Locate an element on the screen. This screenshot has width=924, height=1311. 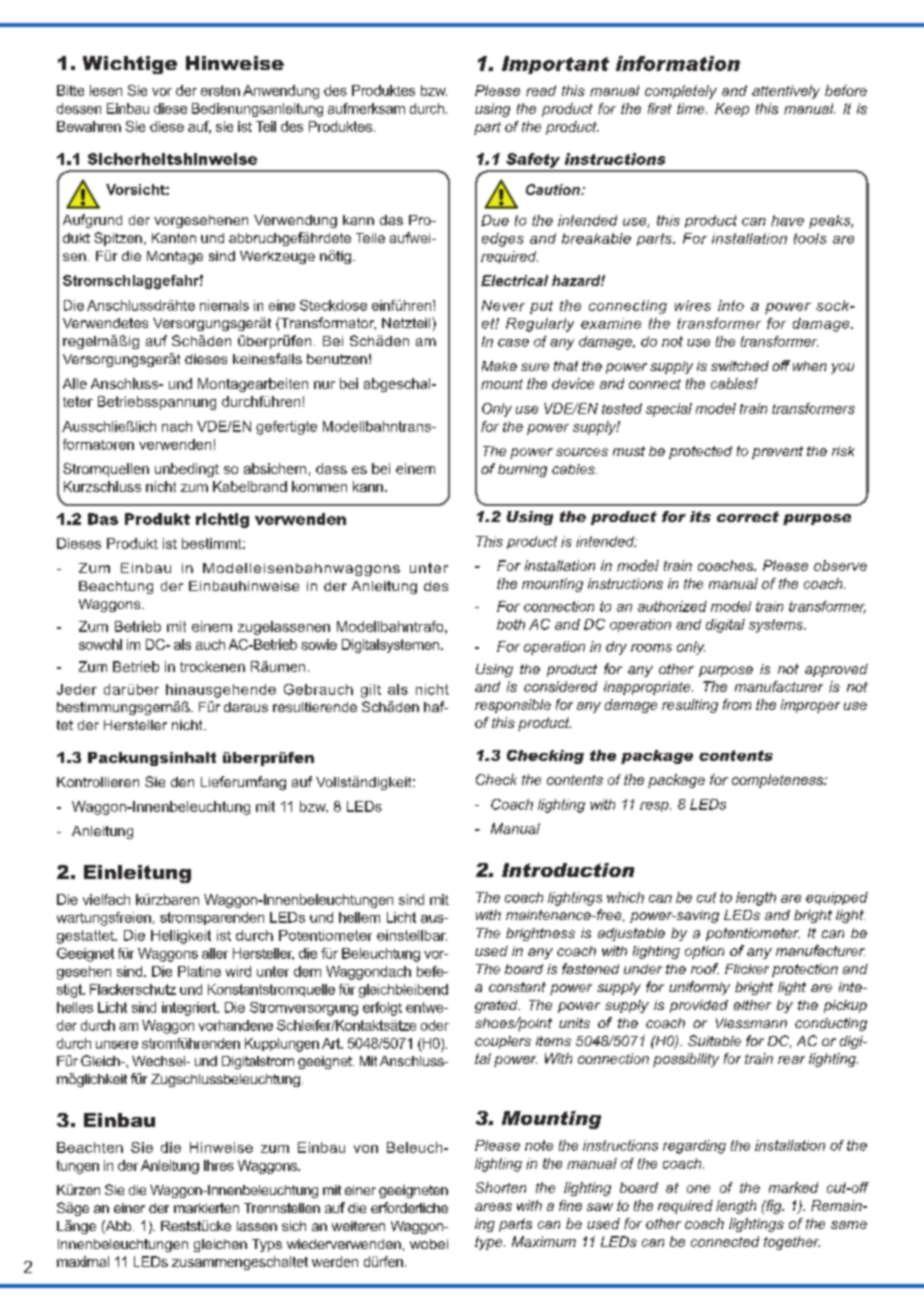
Introduction is located at coordinates (568, 870).
